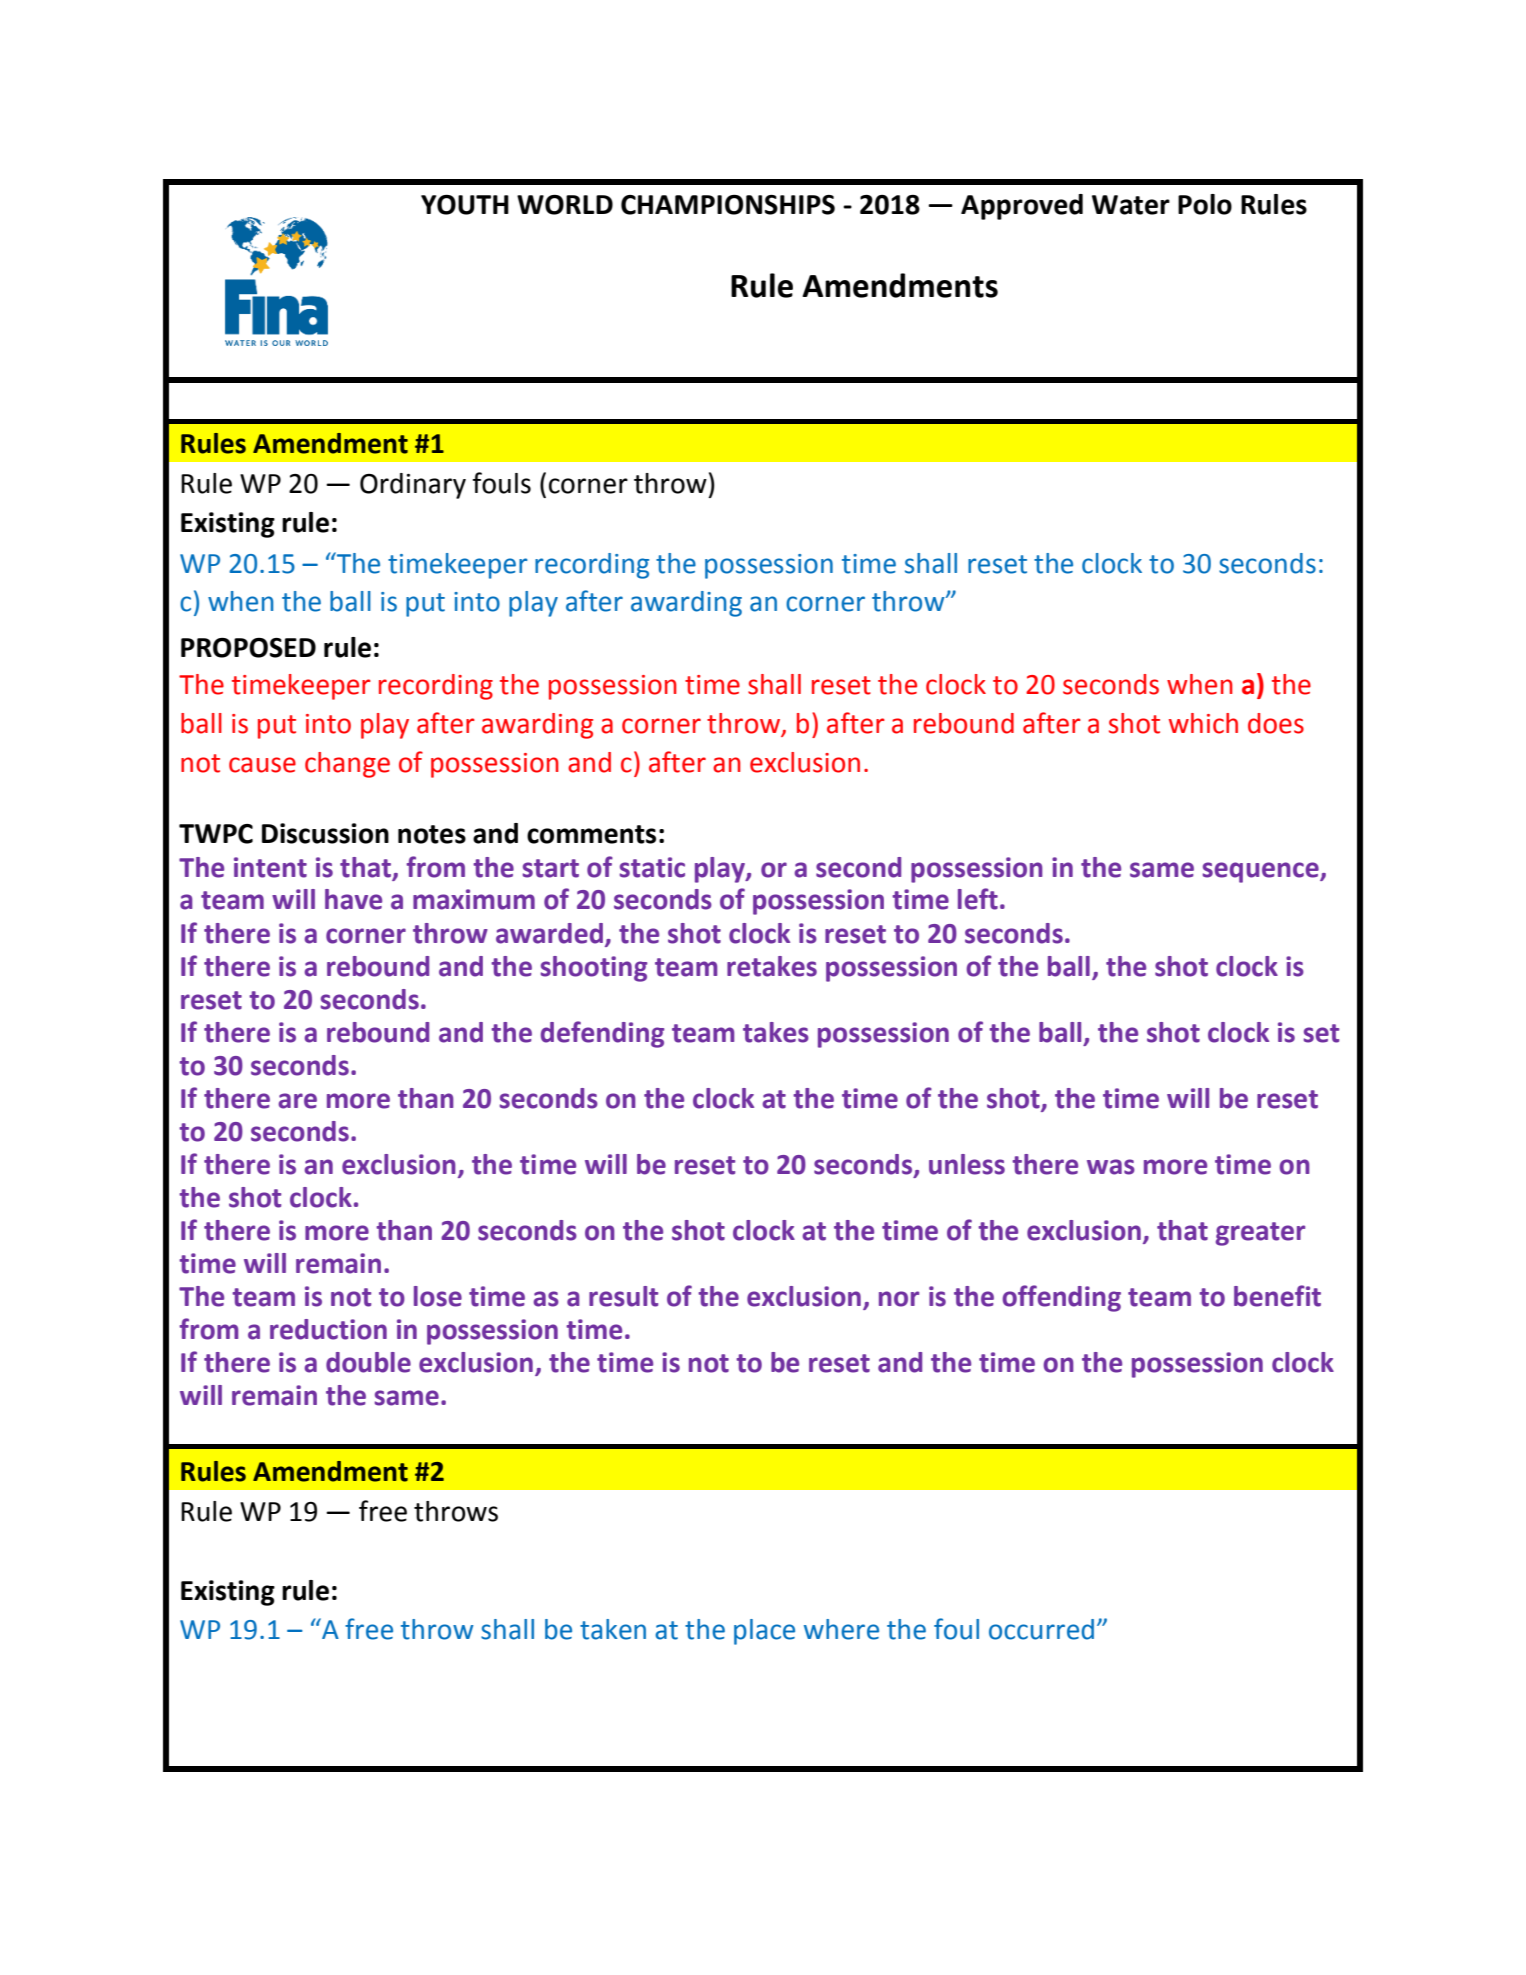  I want to click on unless, so click(967, 1164).
